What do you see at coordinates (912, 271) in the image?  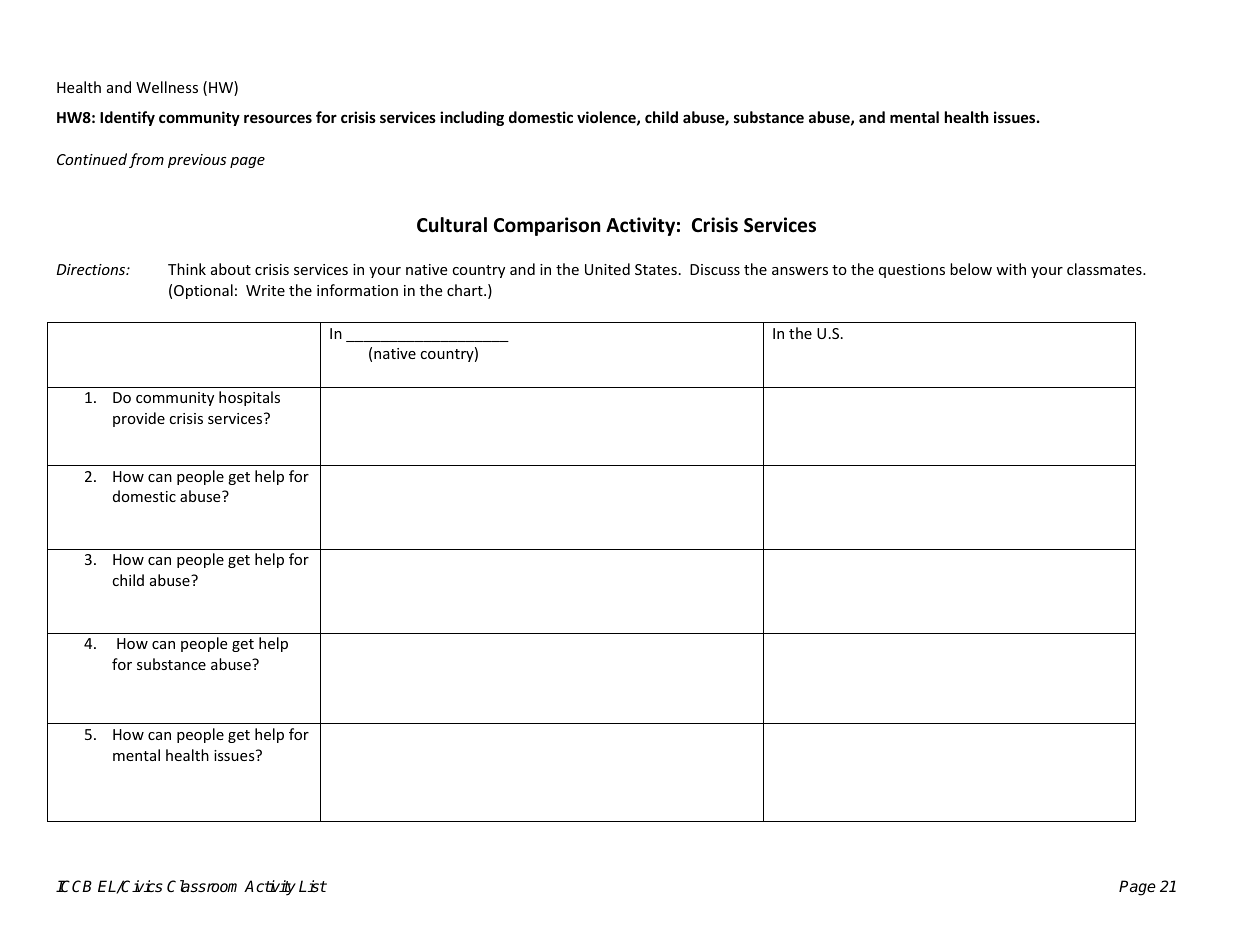 I see `questions` at bounding box center [912, 271].
